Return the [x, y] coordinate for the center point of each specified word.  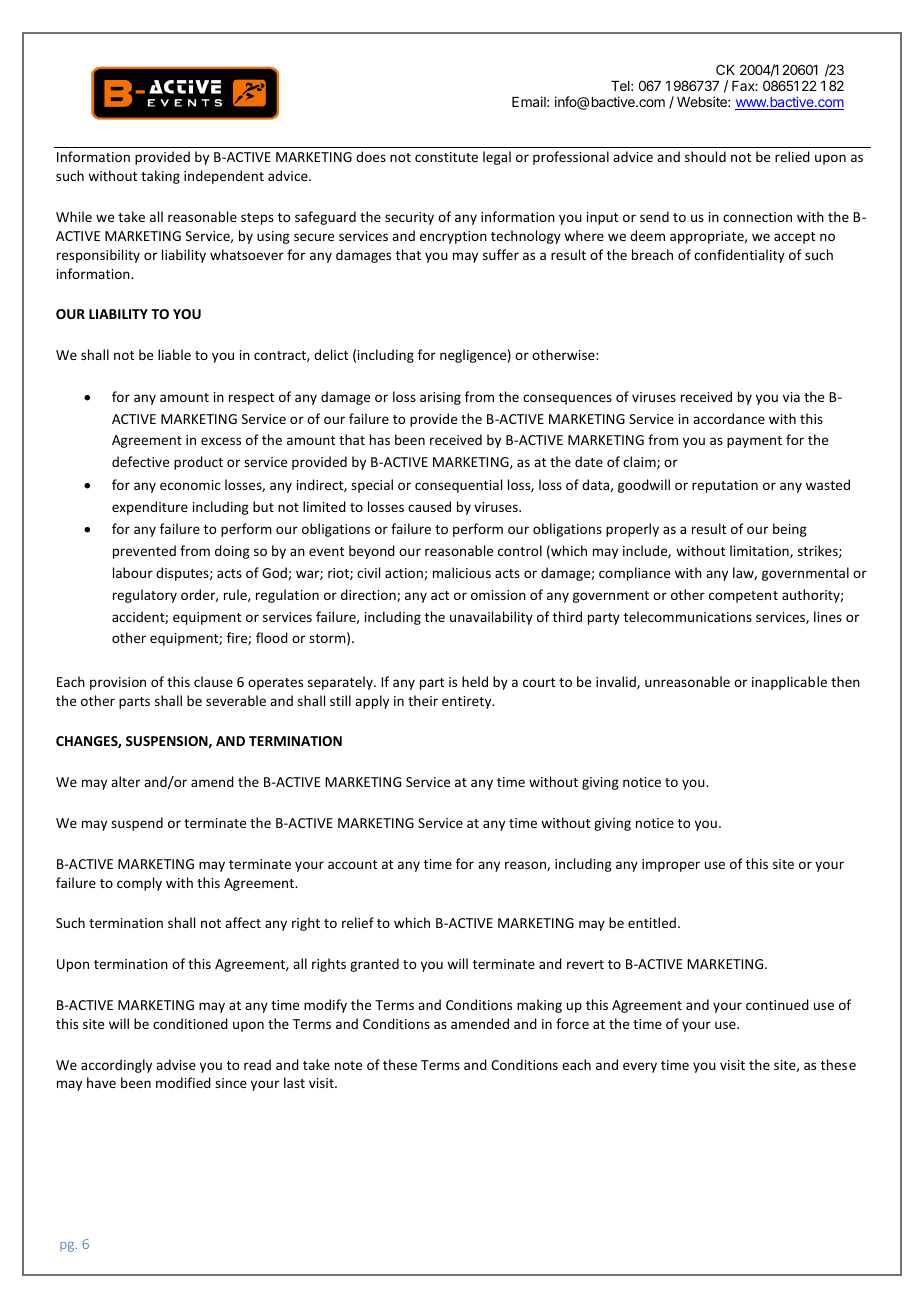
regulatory [145, 596]
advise [176, 1064]
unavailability [491, 618]
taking [160, 177]
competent [743, 597]
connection [757, 217]
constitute [446, 157]
